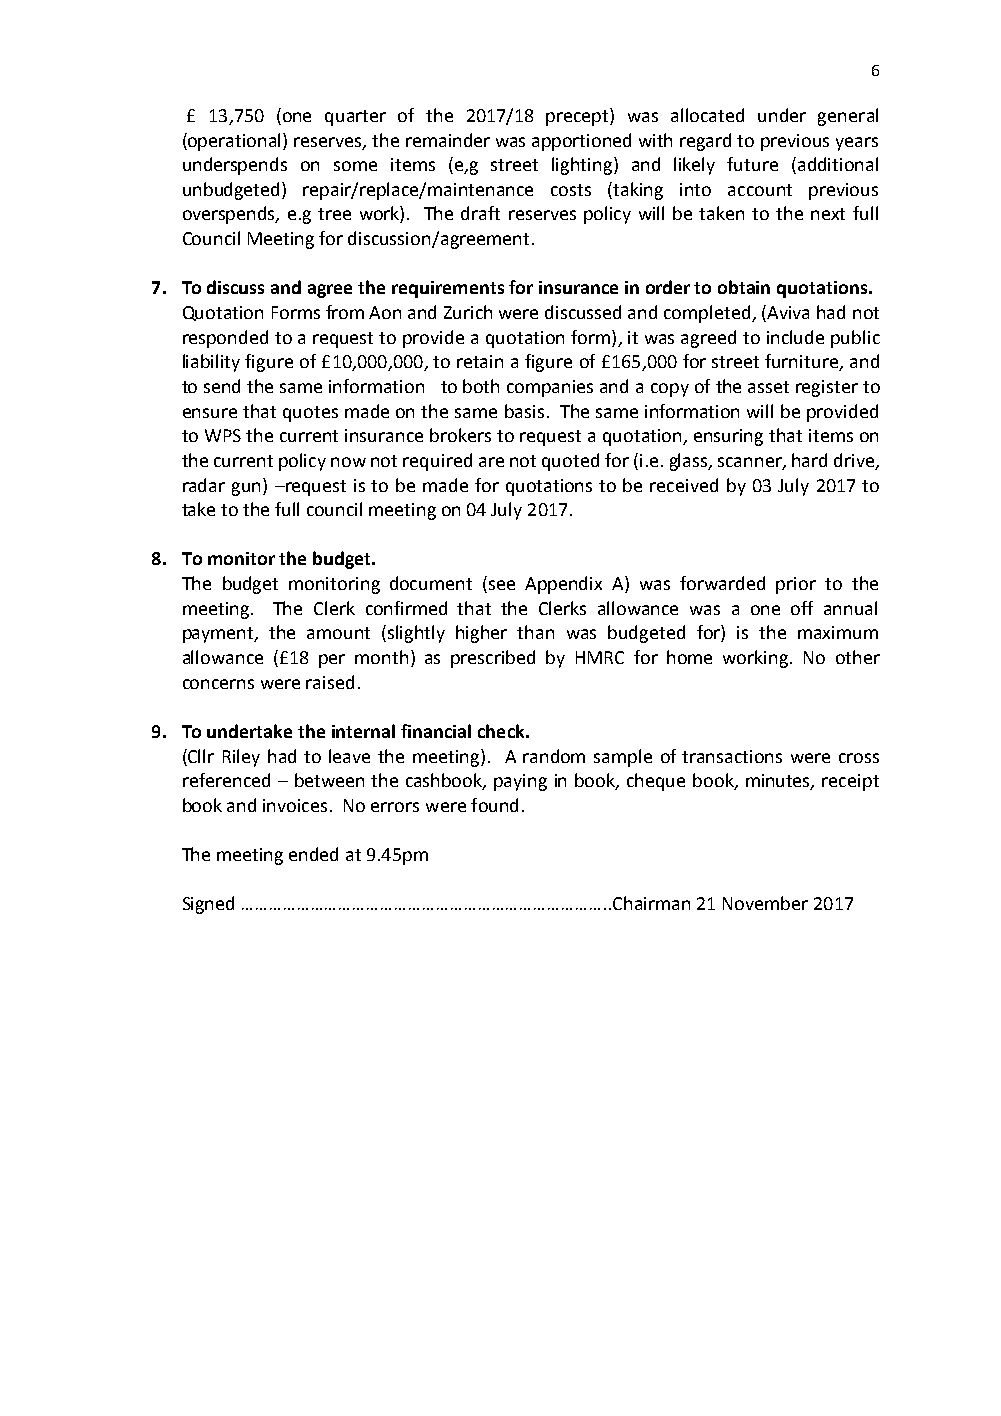 Image resolution: width=1001 pixels, height=1416 pixels. Describe the element at coordinates (752, 164) in the page. I see `future` at that location.
